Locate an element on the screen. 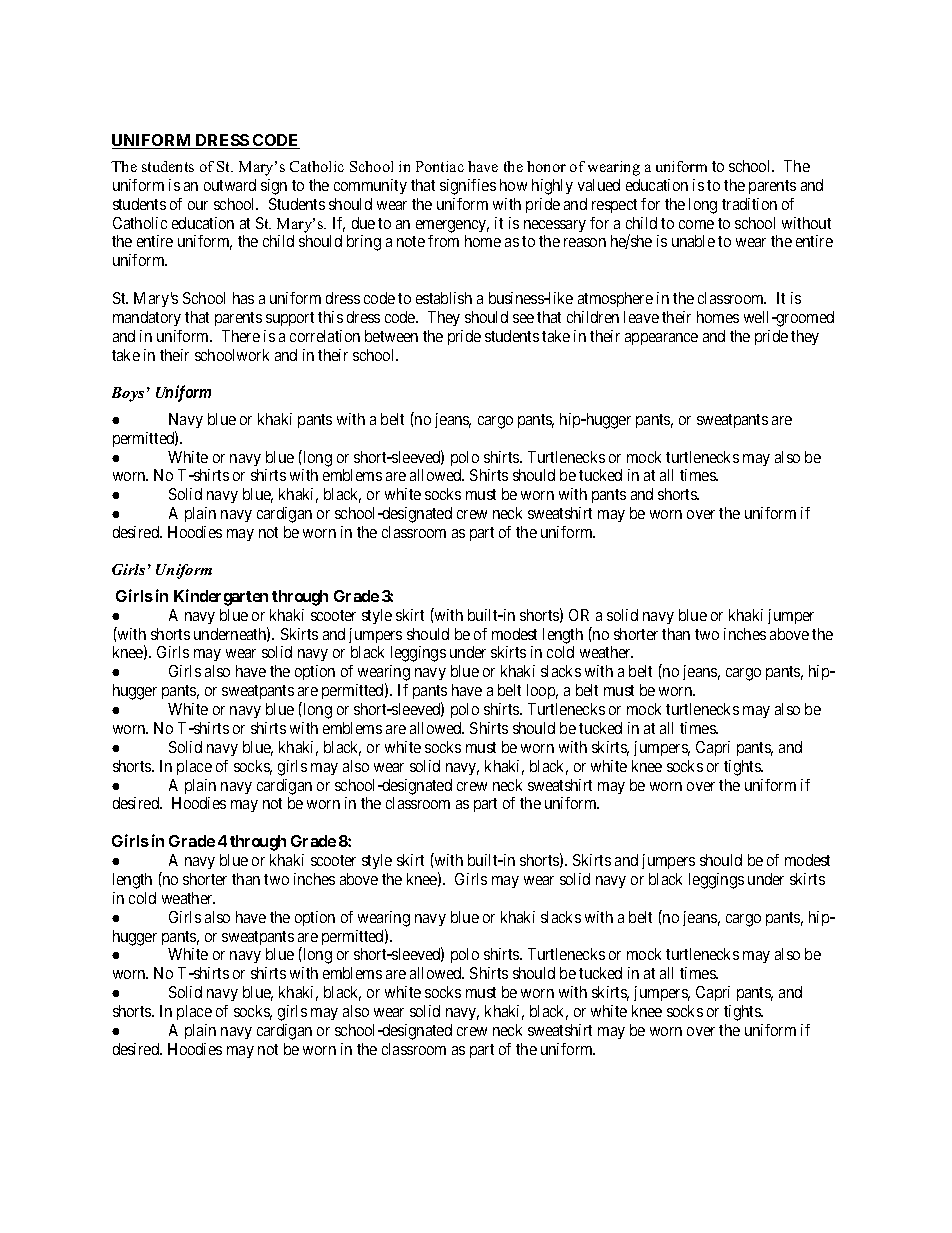 This screenshot has width=952, height=1233. Kindergarten is located at coordinates (221, 597).
